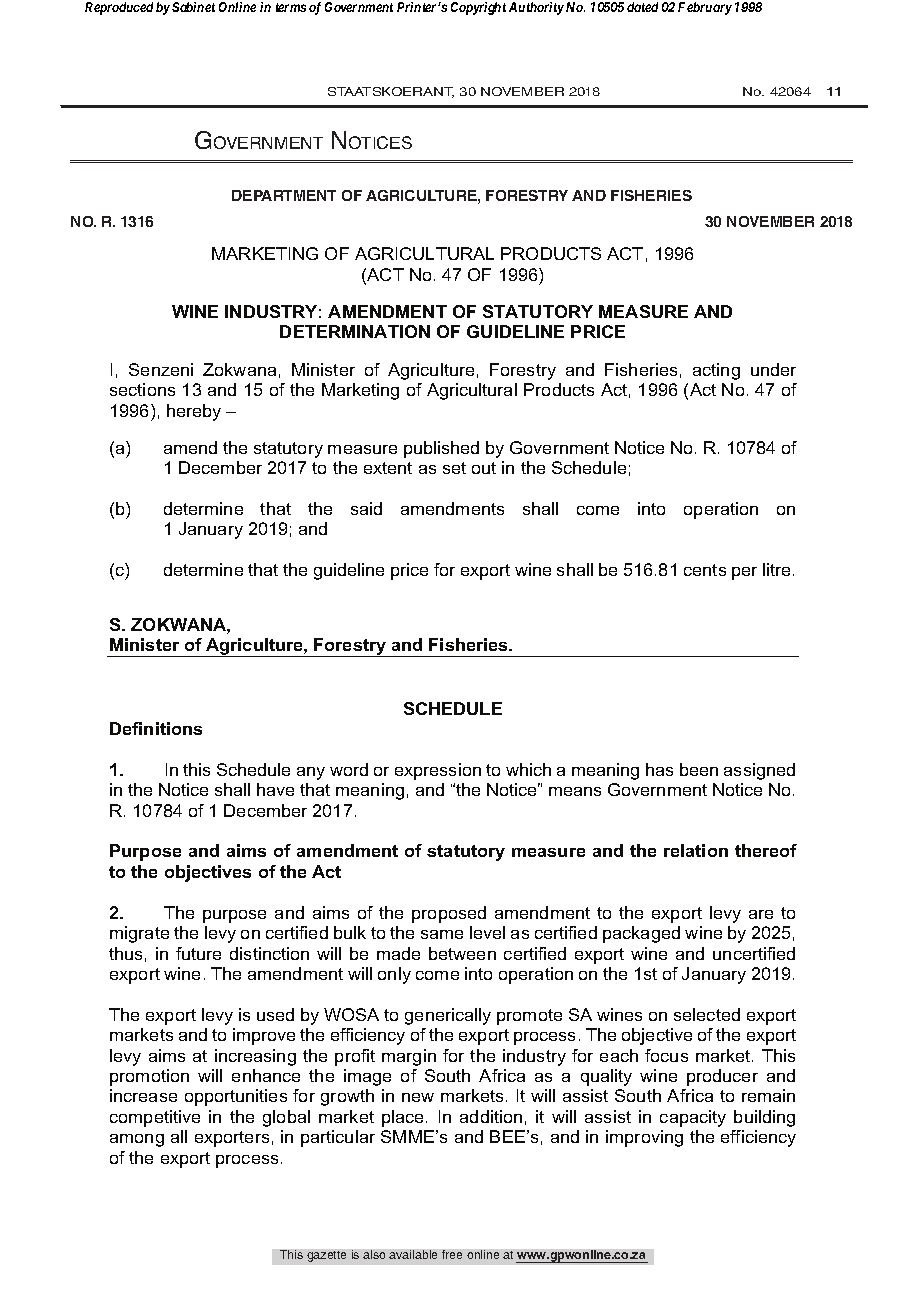  What do you see at coordinates (641, 934) in the screenshot?
I see `packaged` at bounding box center [641, 934].
